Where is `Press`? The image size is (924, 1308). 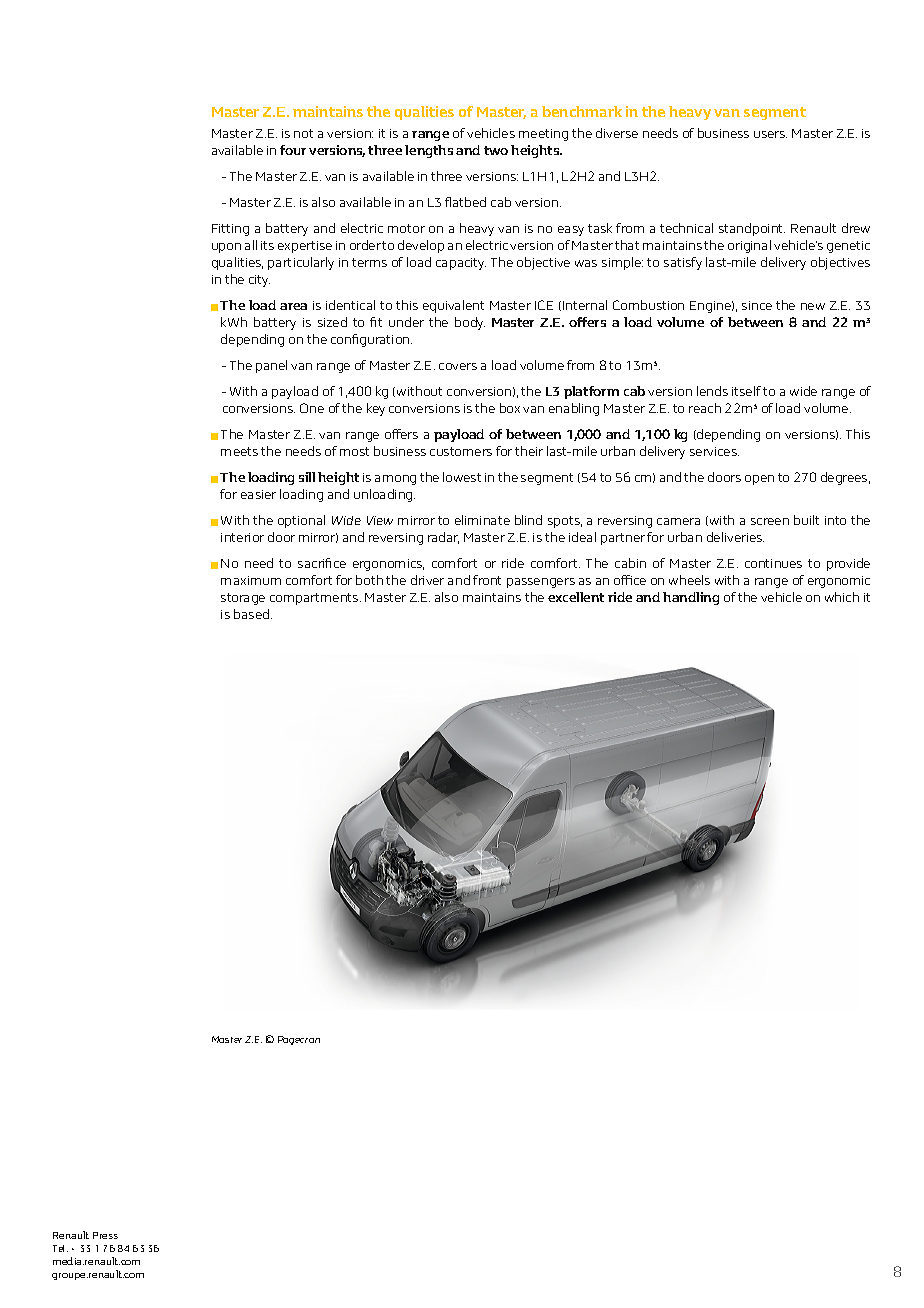
Press is located at coordinates (105, 1235).
